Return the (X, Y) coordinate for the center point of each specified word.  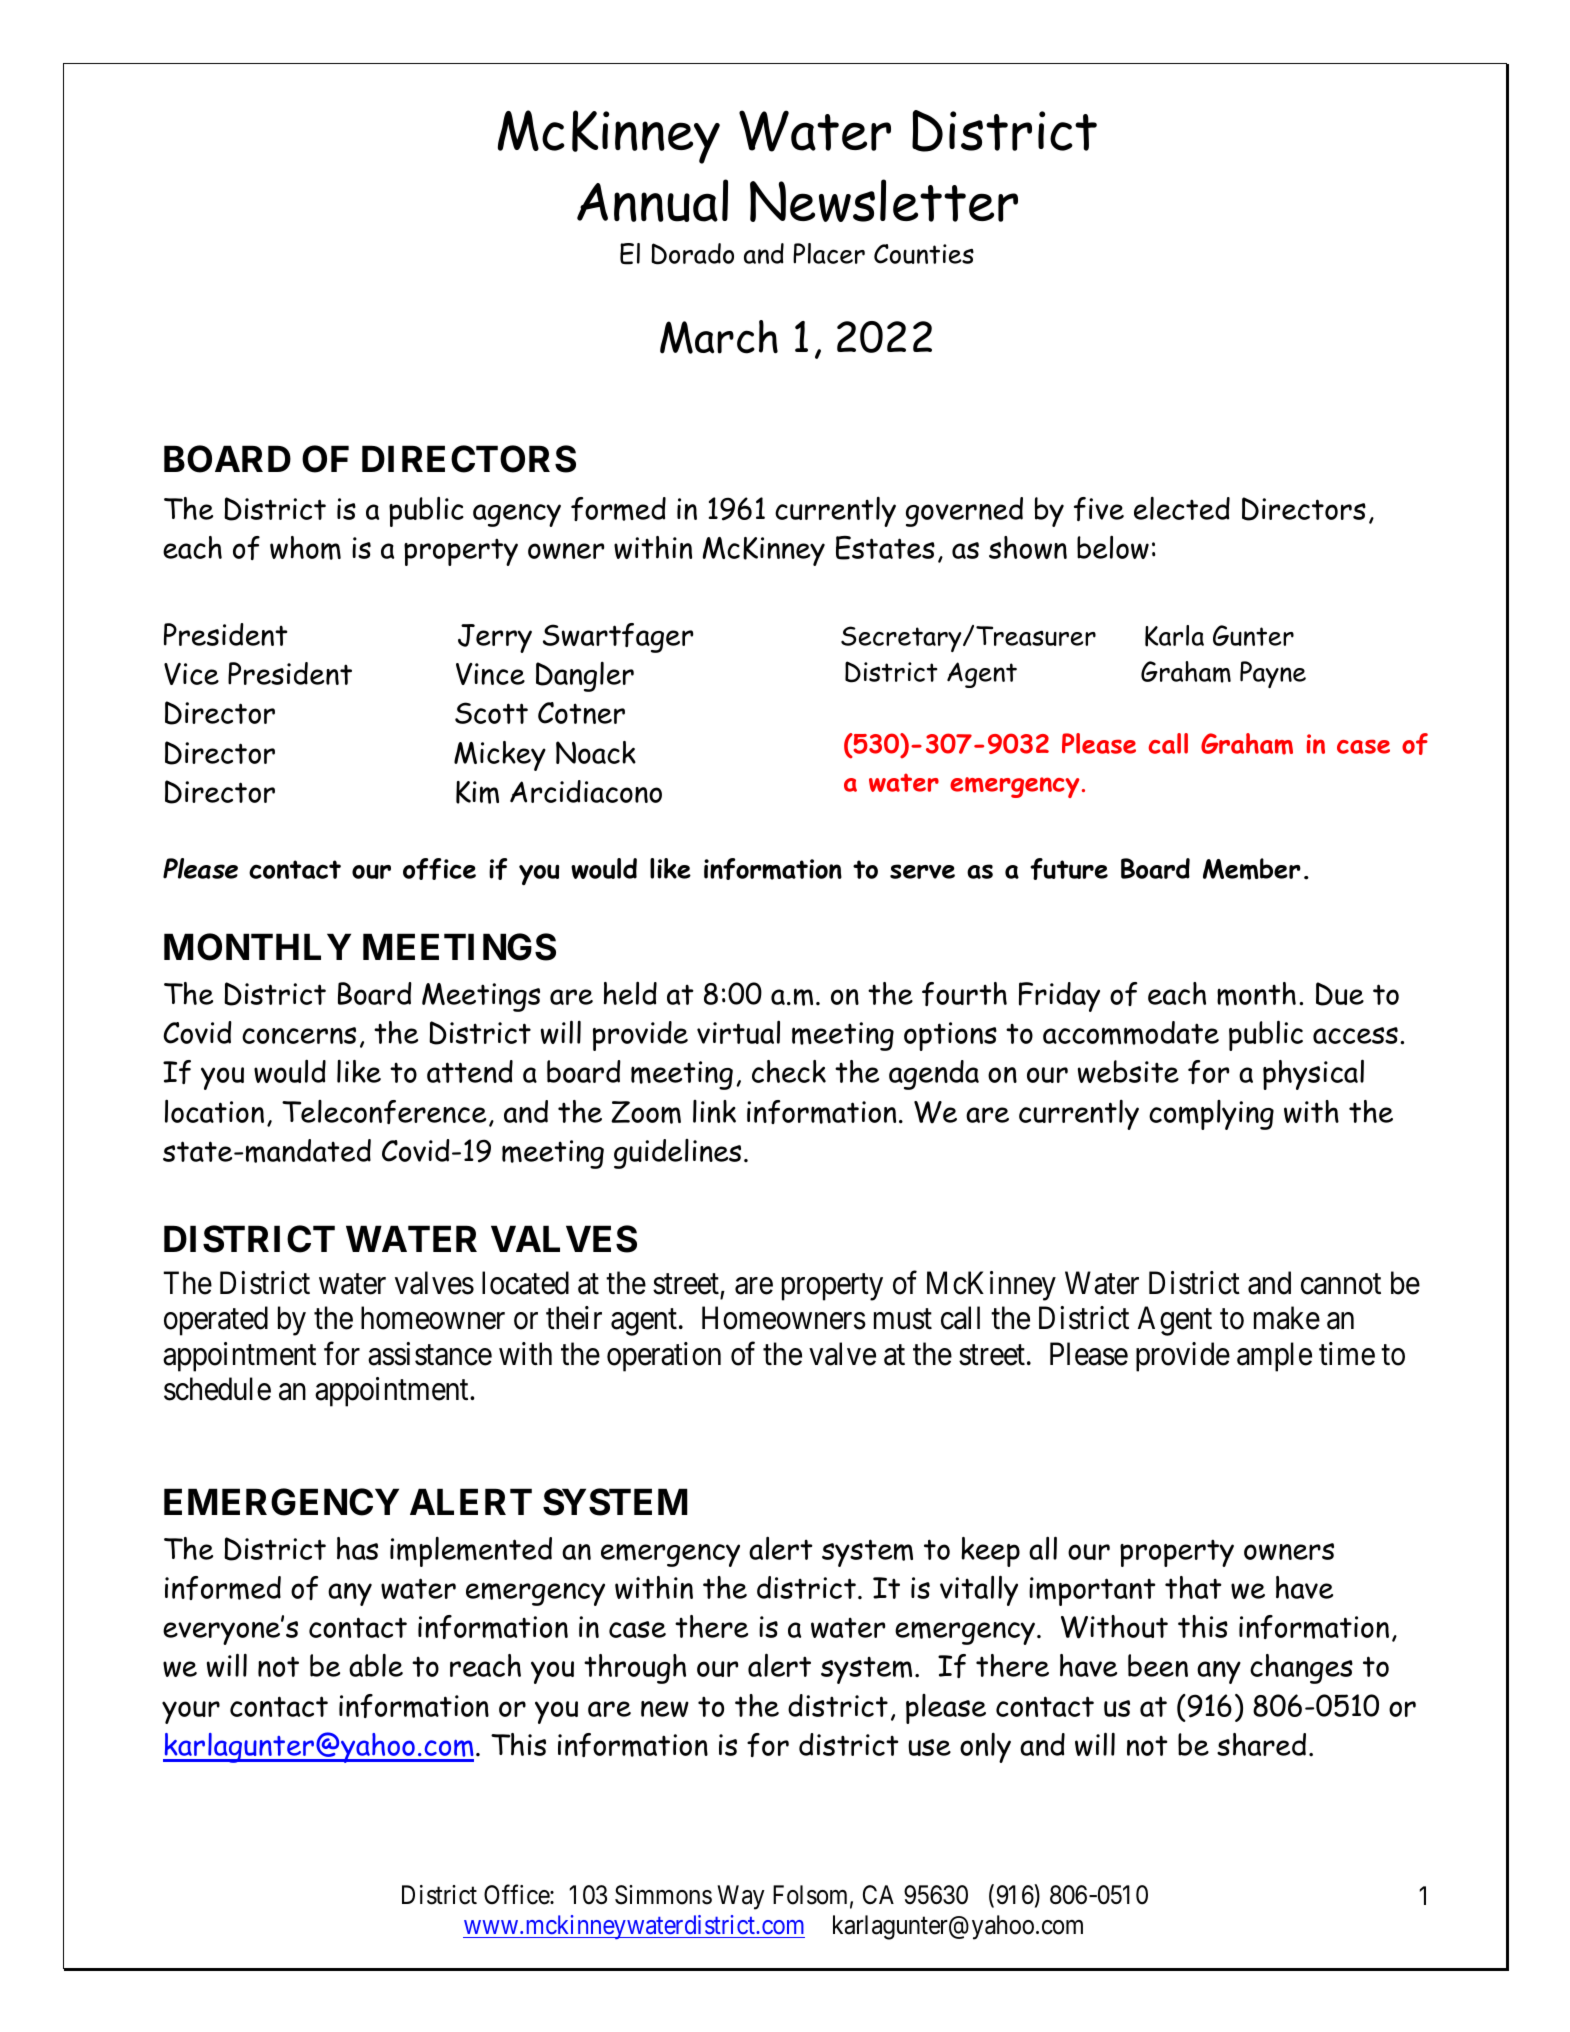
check (789, 1071)
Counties (924, 254)
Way (741, 1897)
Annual (652, 200)
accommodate (1131, 1033)
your (191, 1712)
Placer (829, 253)
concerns (299, 1035)
